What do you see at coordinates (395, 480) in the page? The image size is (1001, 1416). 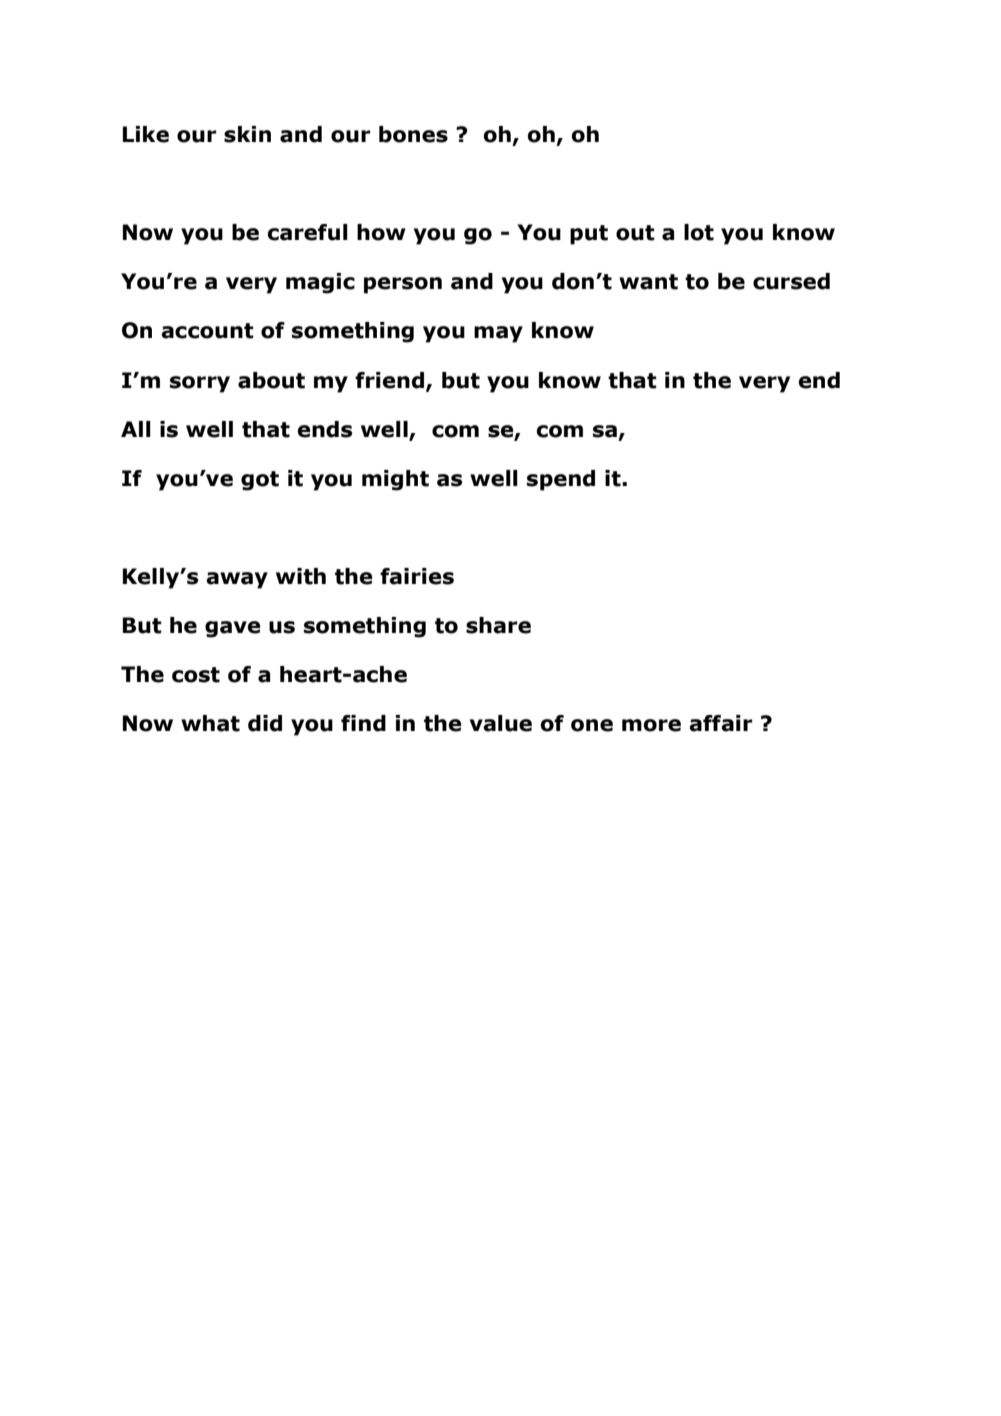 I see `might` at bounding box center [395, 480].
